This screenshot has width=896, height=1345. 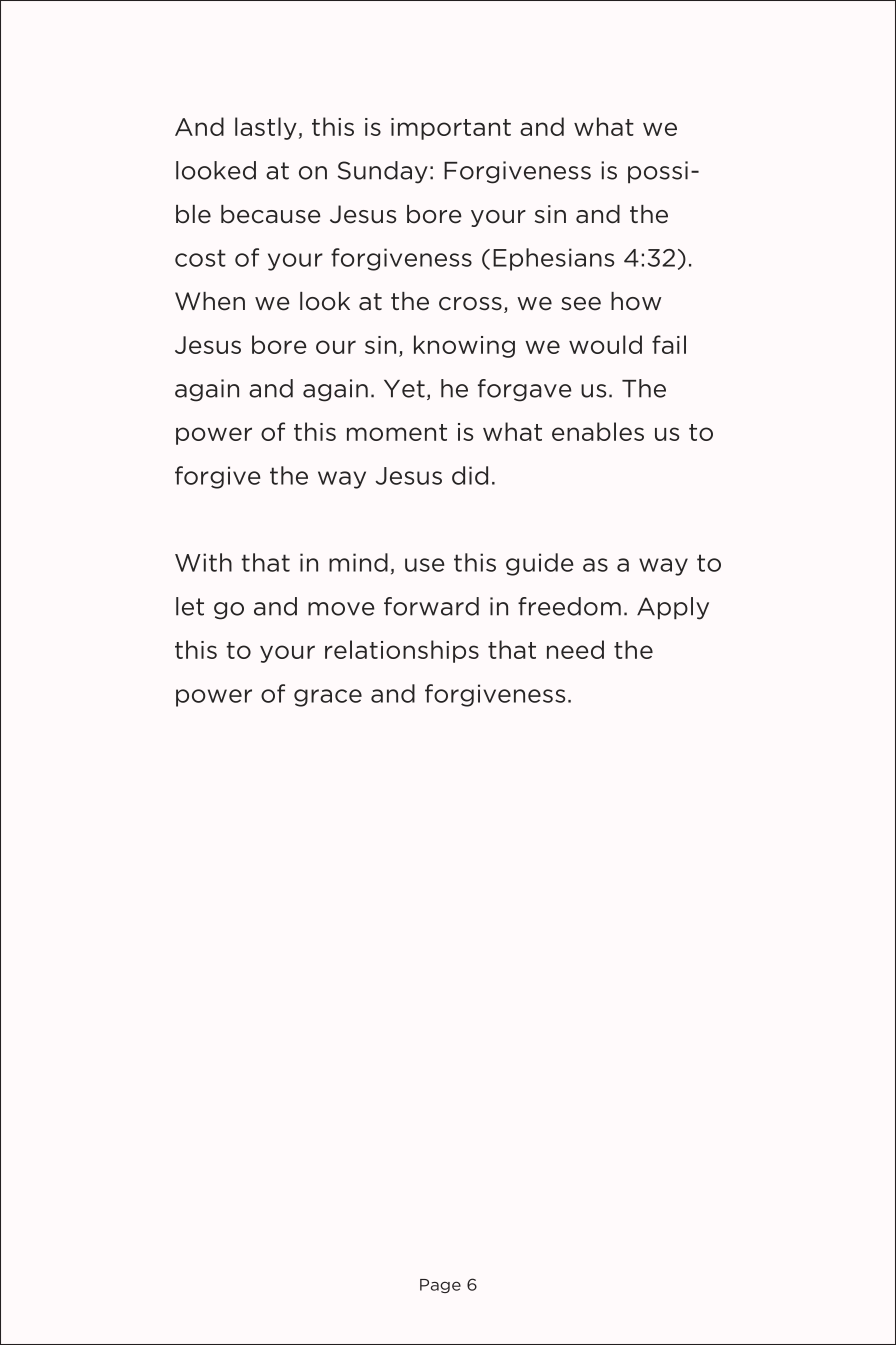 What do you see at coordinates (553, 259) in the screenshot?
I see `Ephesians` at bounding box center [553, 259].
